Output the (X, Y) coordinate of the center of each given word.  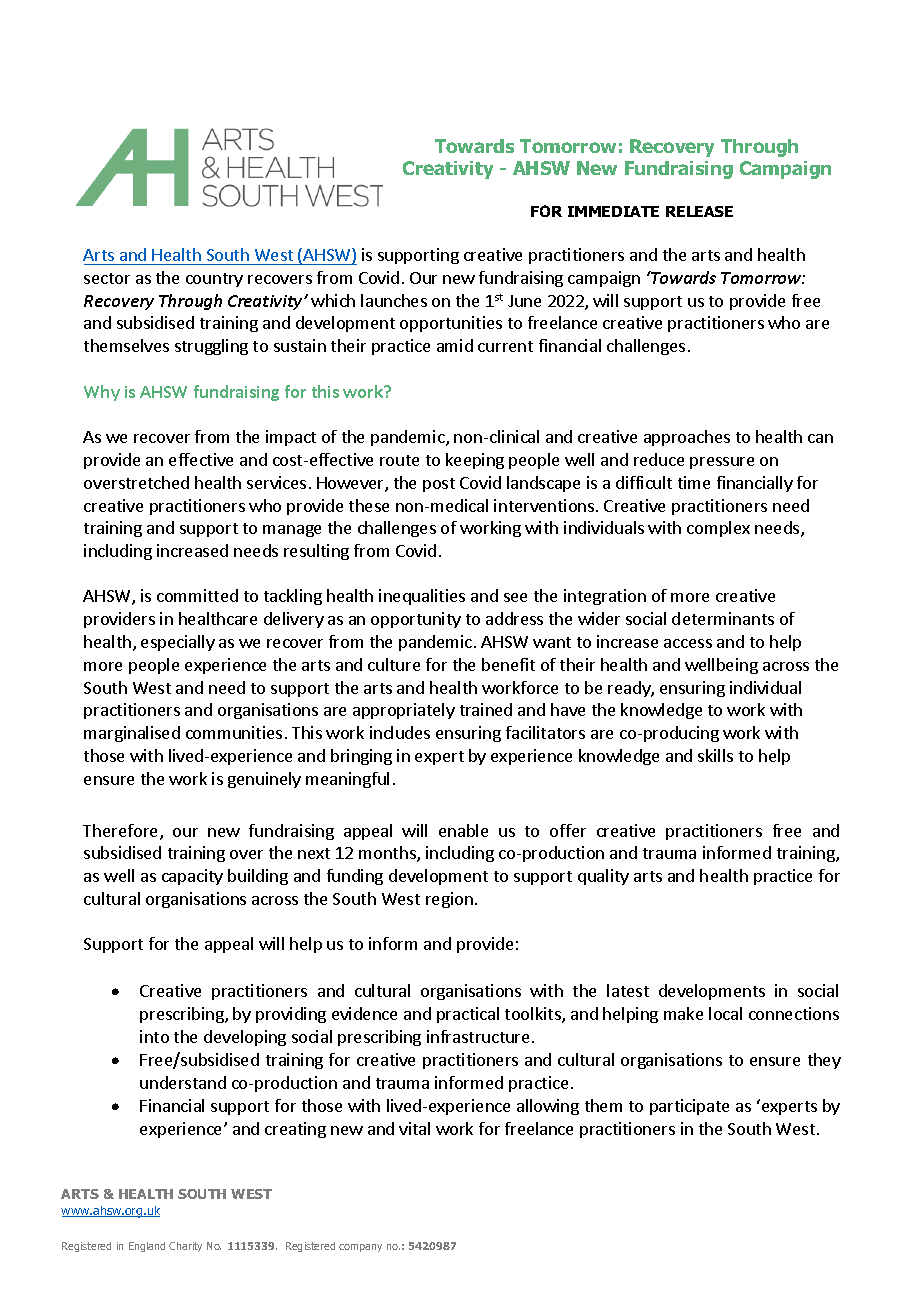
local (725, 1013)
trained (486, 709)
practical (468, 1015)
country (214, 280)
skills (715, 755)
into (154, 1036)
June (524, 301)
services (276, 482)
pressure (722, 463)
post (439, 485)
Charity (185, 1247)
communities (234, 732)
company (360, 1248)
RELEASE (699, 211)
